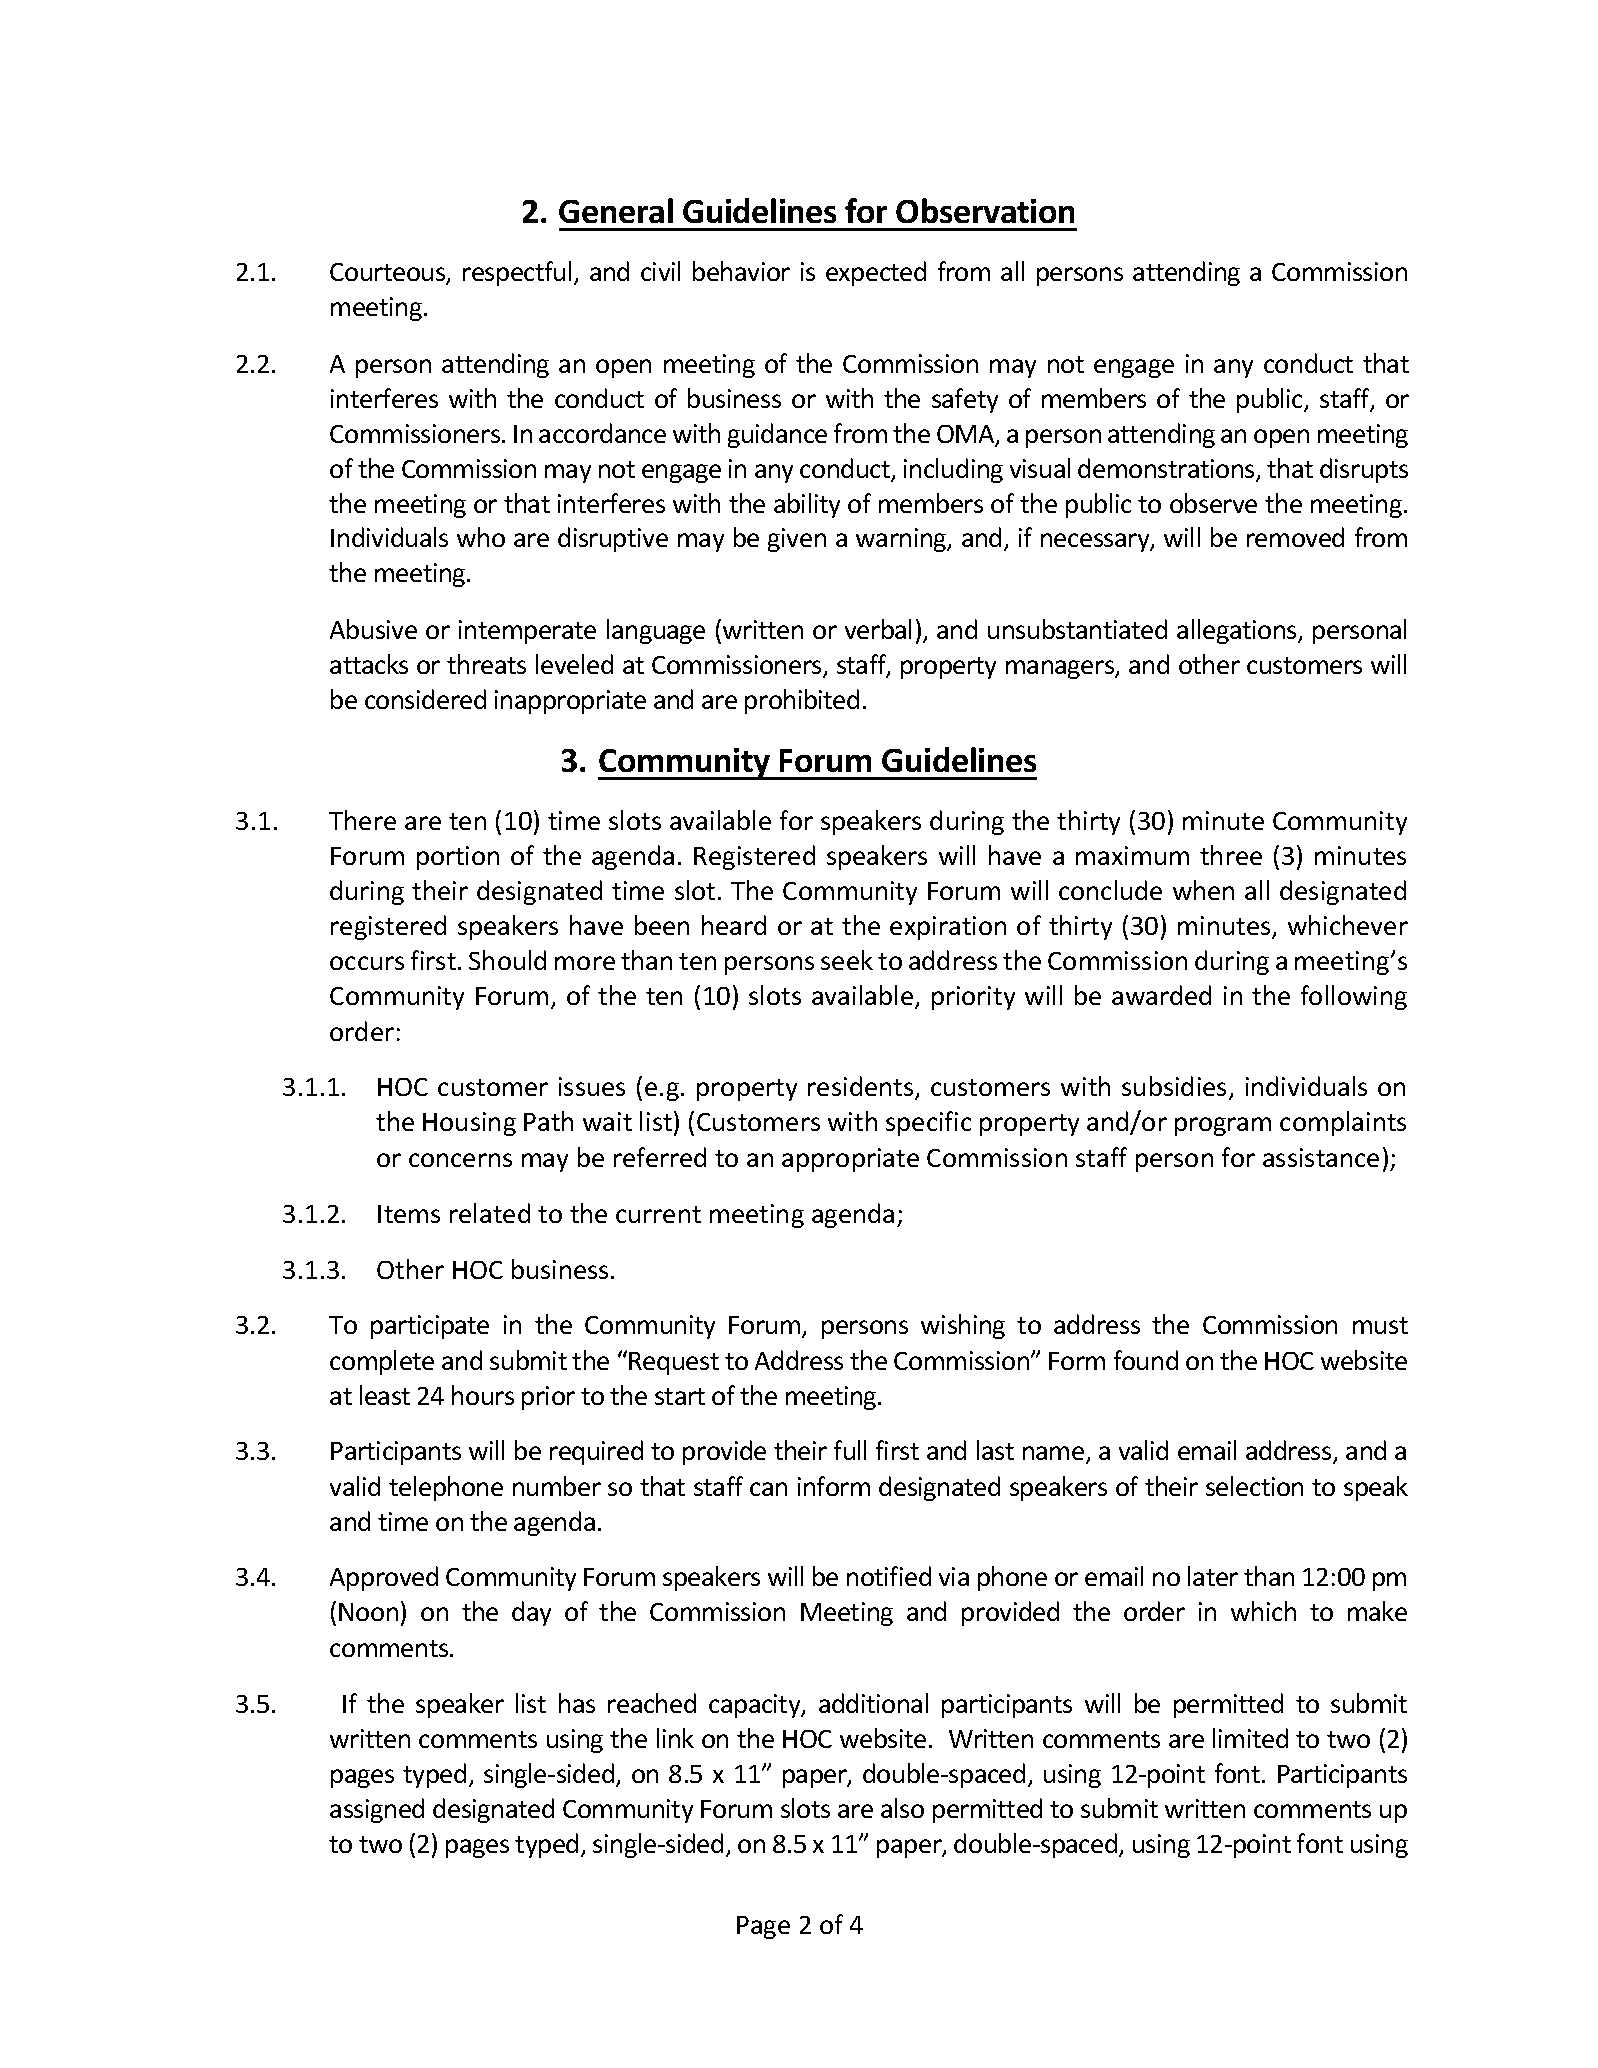 Image resolution: width=1598 pixels, height=2068 pixels. What do you see at coordinates (1250, 1738) in the screenshot?
I see `limited` at bounding box center [1250, 1738].
